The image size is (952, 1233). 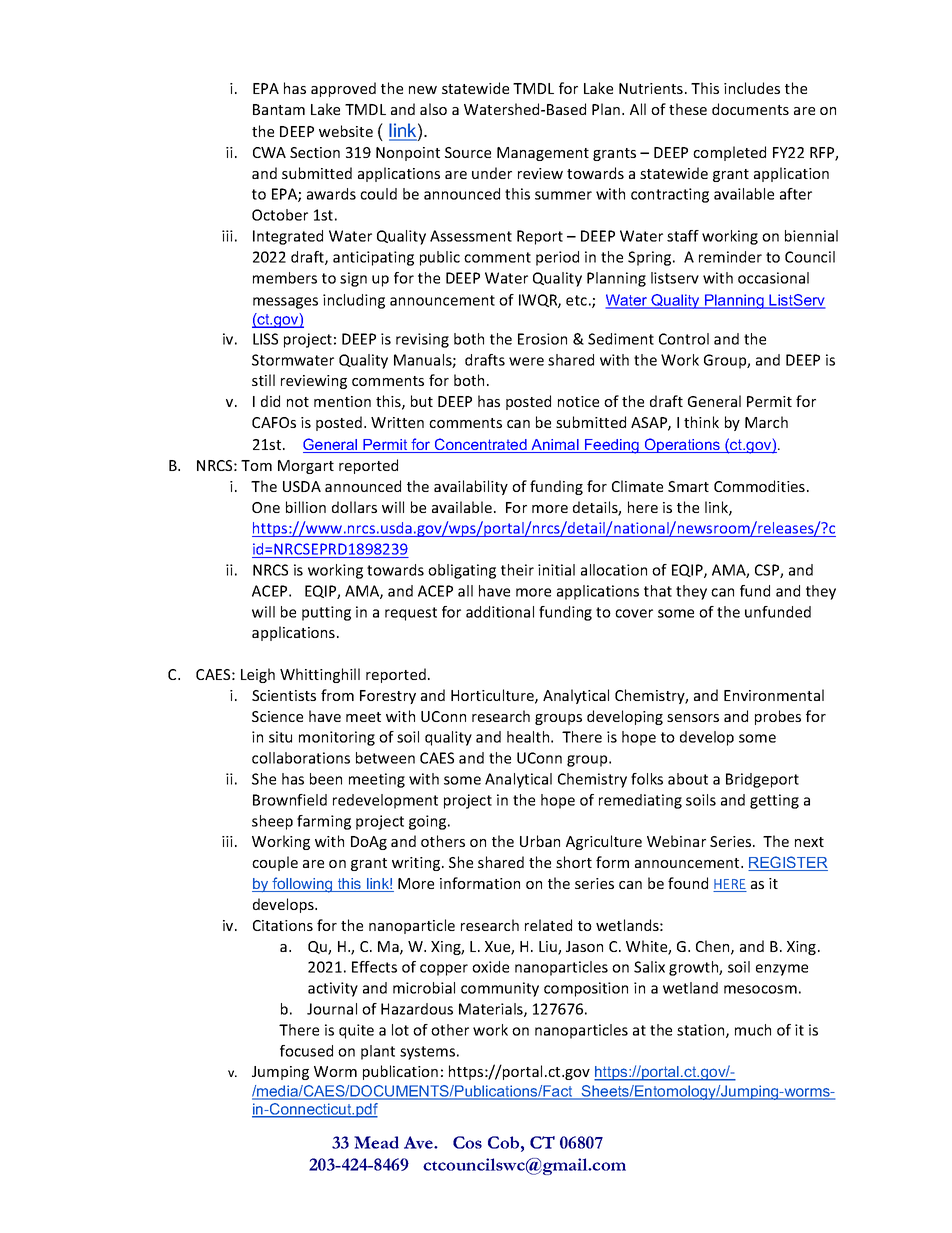 I want to click on website, so click(x=346, y=131).
